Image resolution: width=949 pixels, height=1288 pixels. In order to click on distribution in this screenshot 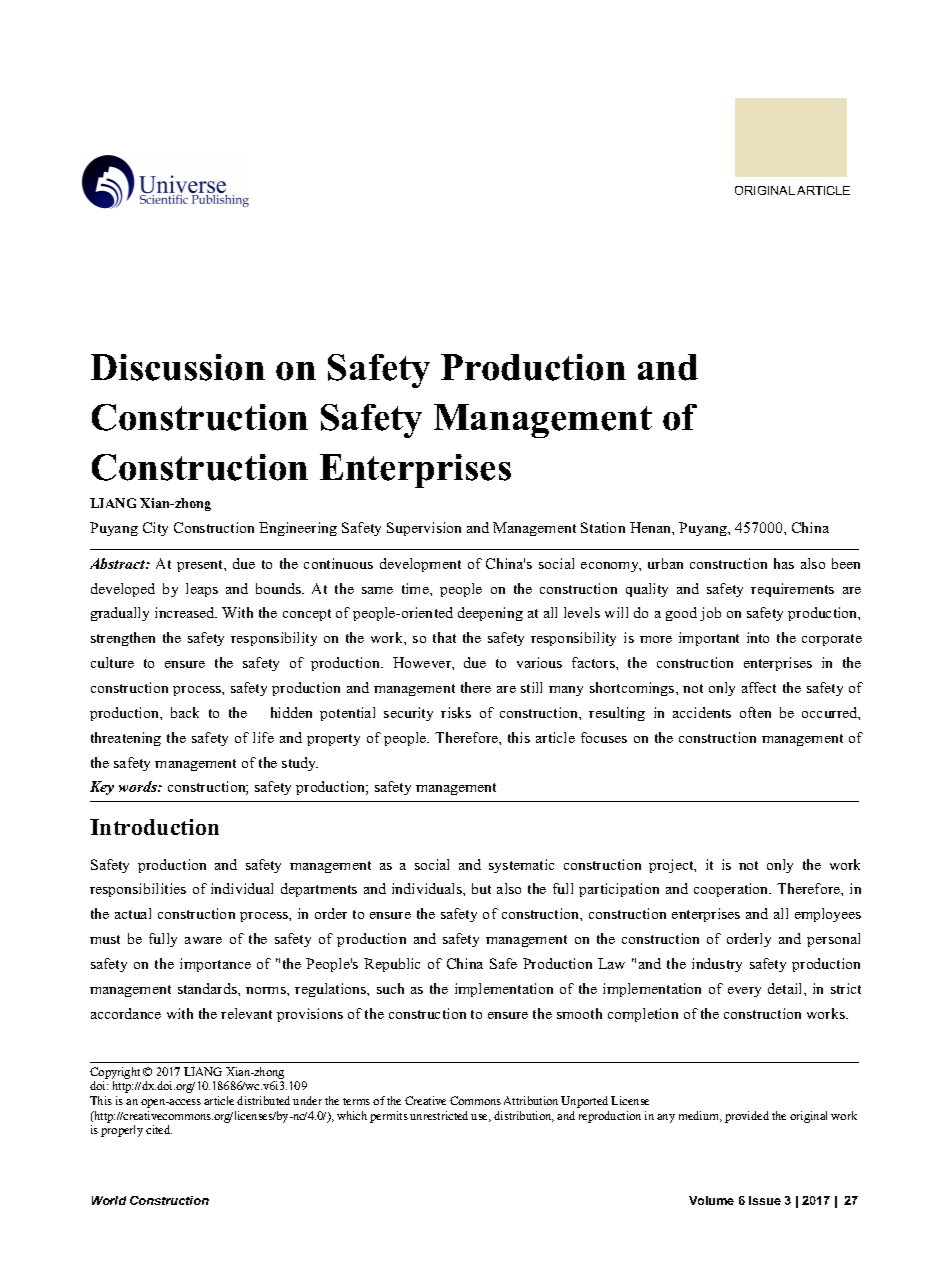, I will do `click(524, 1116)`.
